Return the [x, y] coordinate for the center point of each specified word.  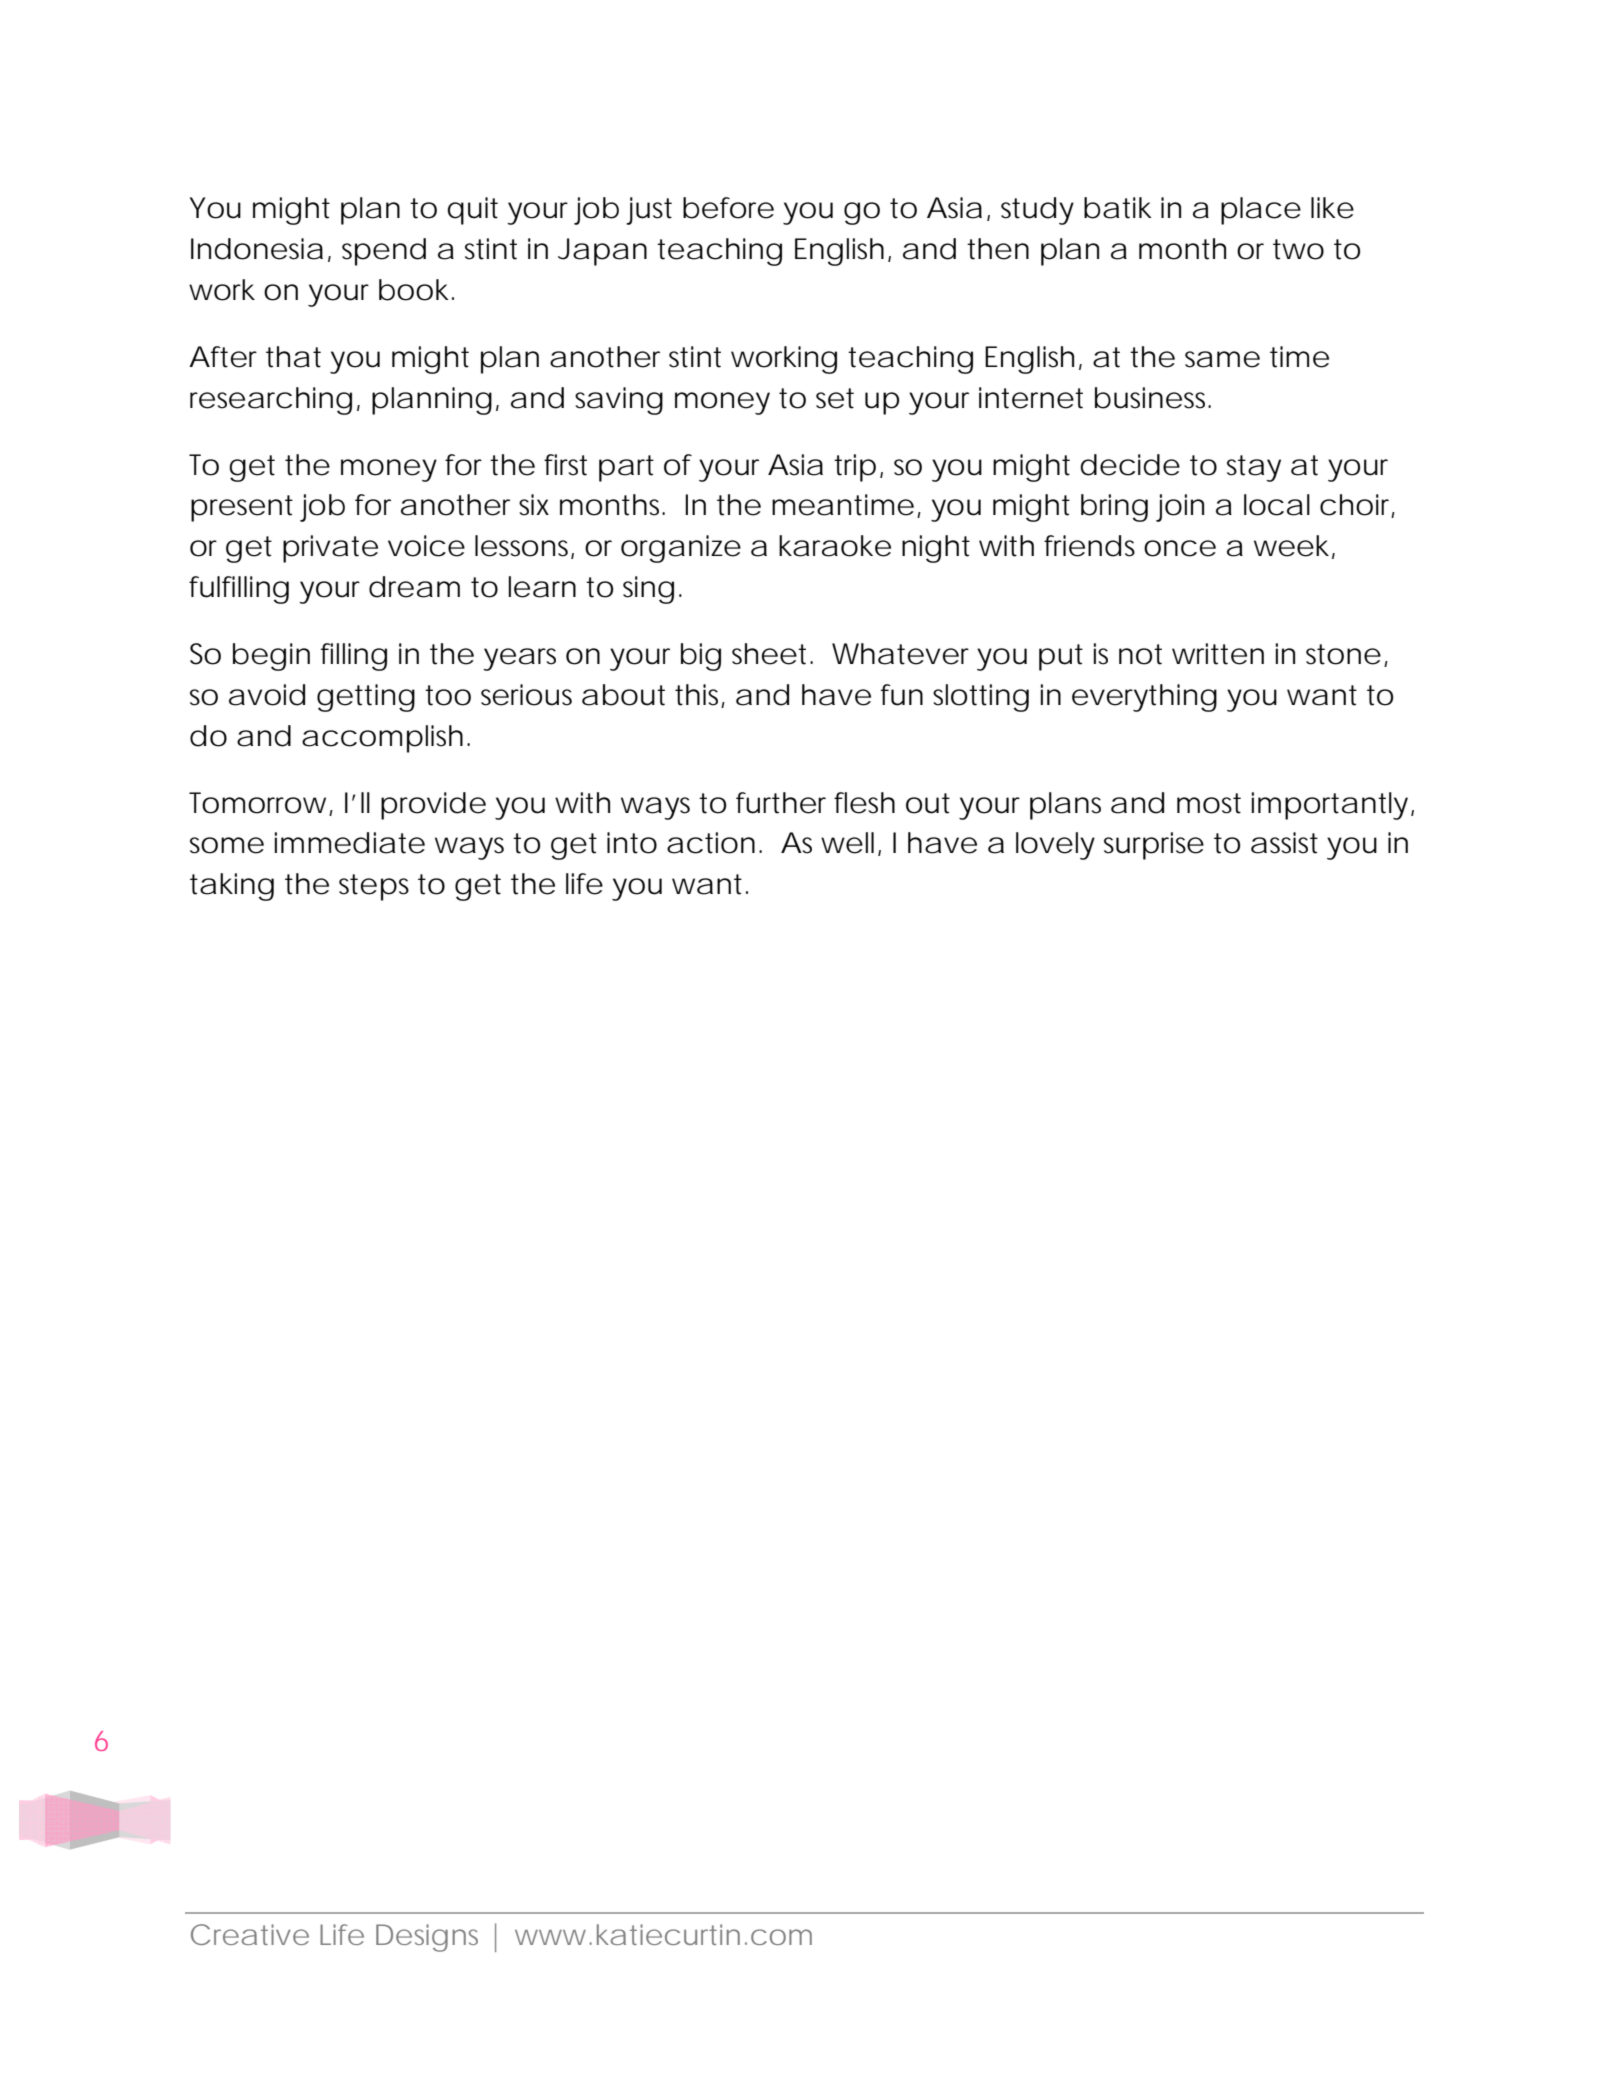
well [847, 843]
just [649, 211]
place [1261, 211]
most [1209, 803]
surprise [1154, 846]
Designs [427, 1938]
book [414, 290]
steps [374, 887]
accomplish [382, 739]
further [781, 803]
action [711, 843]
